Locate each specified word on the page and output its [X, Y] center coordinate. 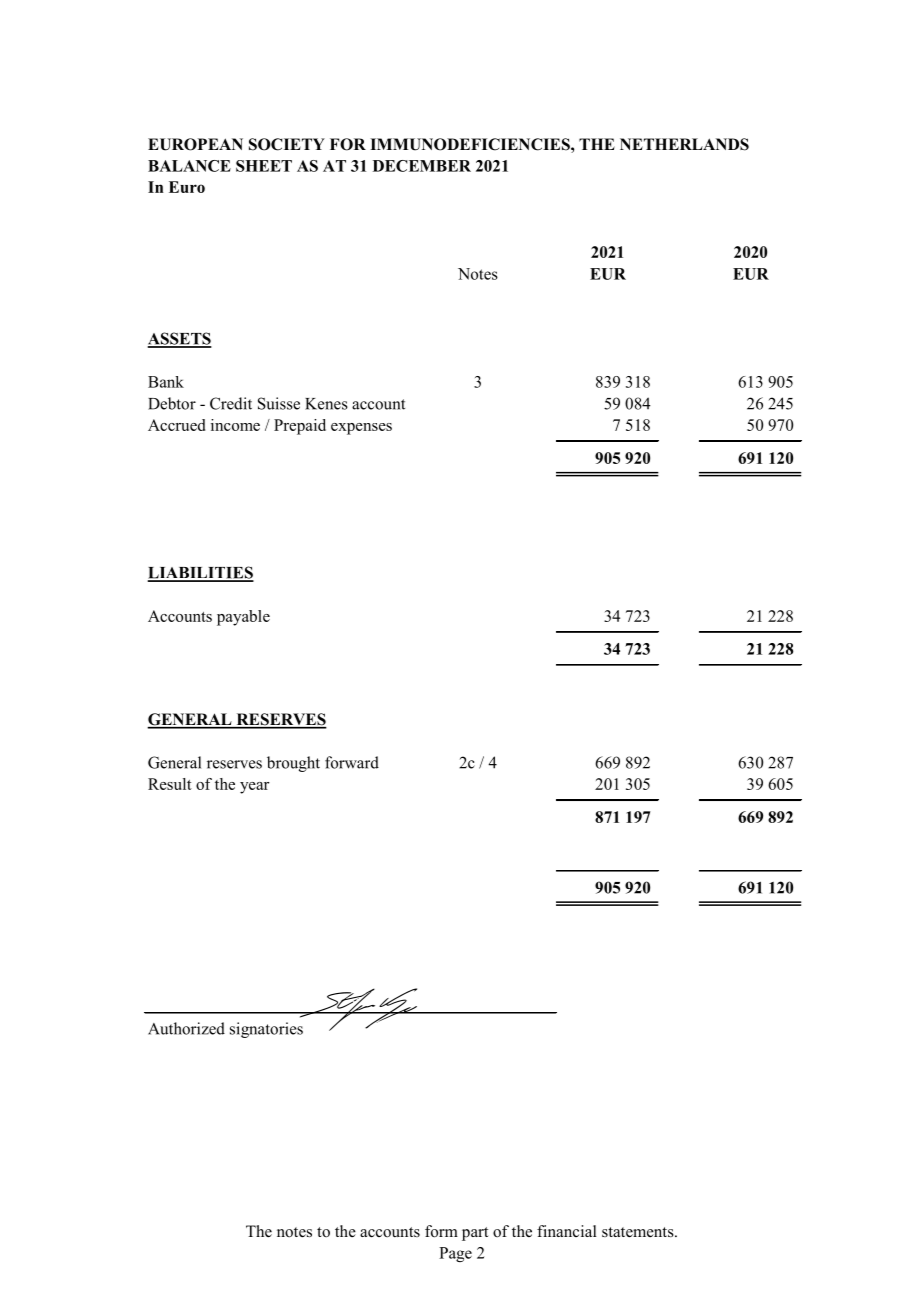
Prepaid [300, 427]
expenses [361, 429]
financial [567, 1231]
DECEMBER [422, 166]
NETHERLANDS [684, 144]
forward [352, 762]
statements [639, 1232]
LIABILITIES [201, 573]
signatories [266, 1030]
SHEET [264, 166]
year [255, 788]
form [441, 1231]
